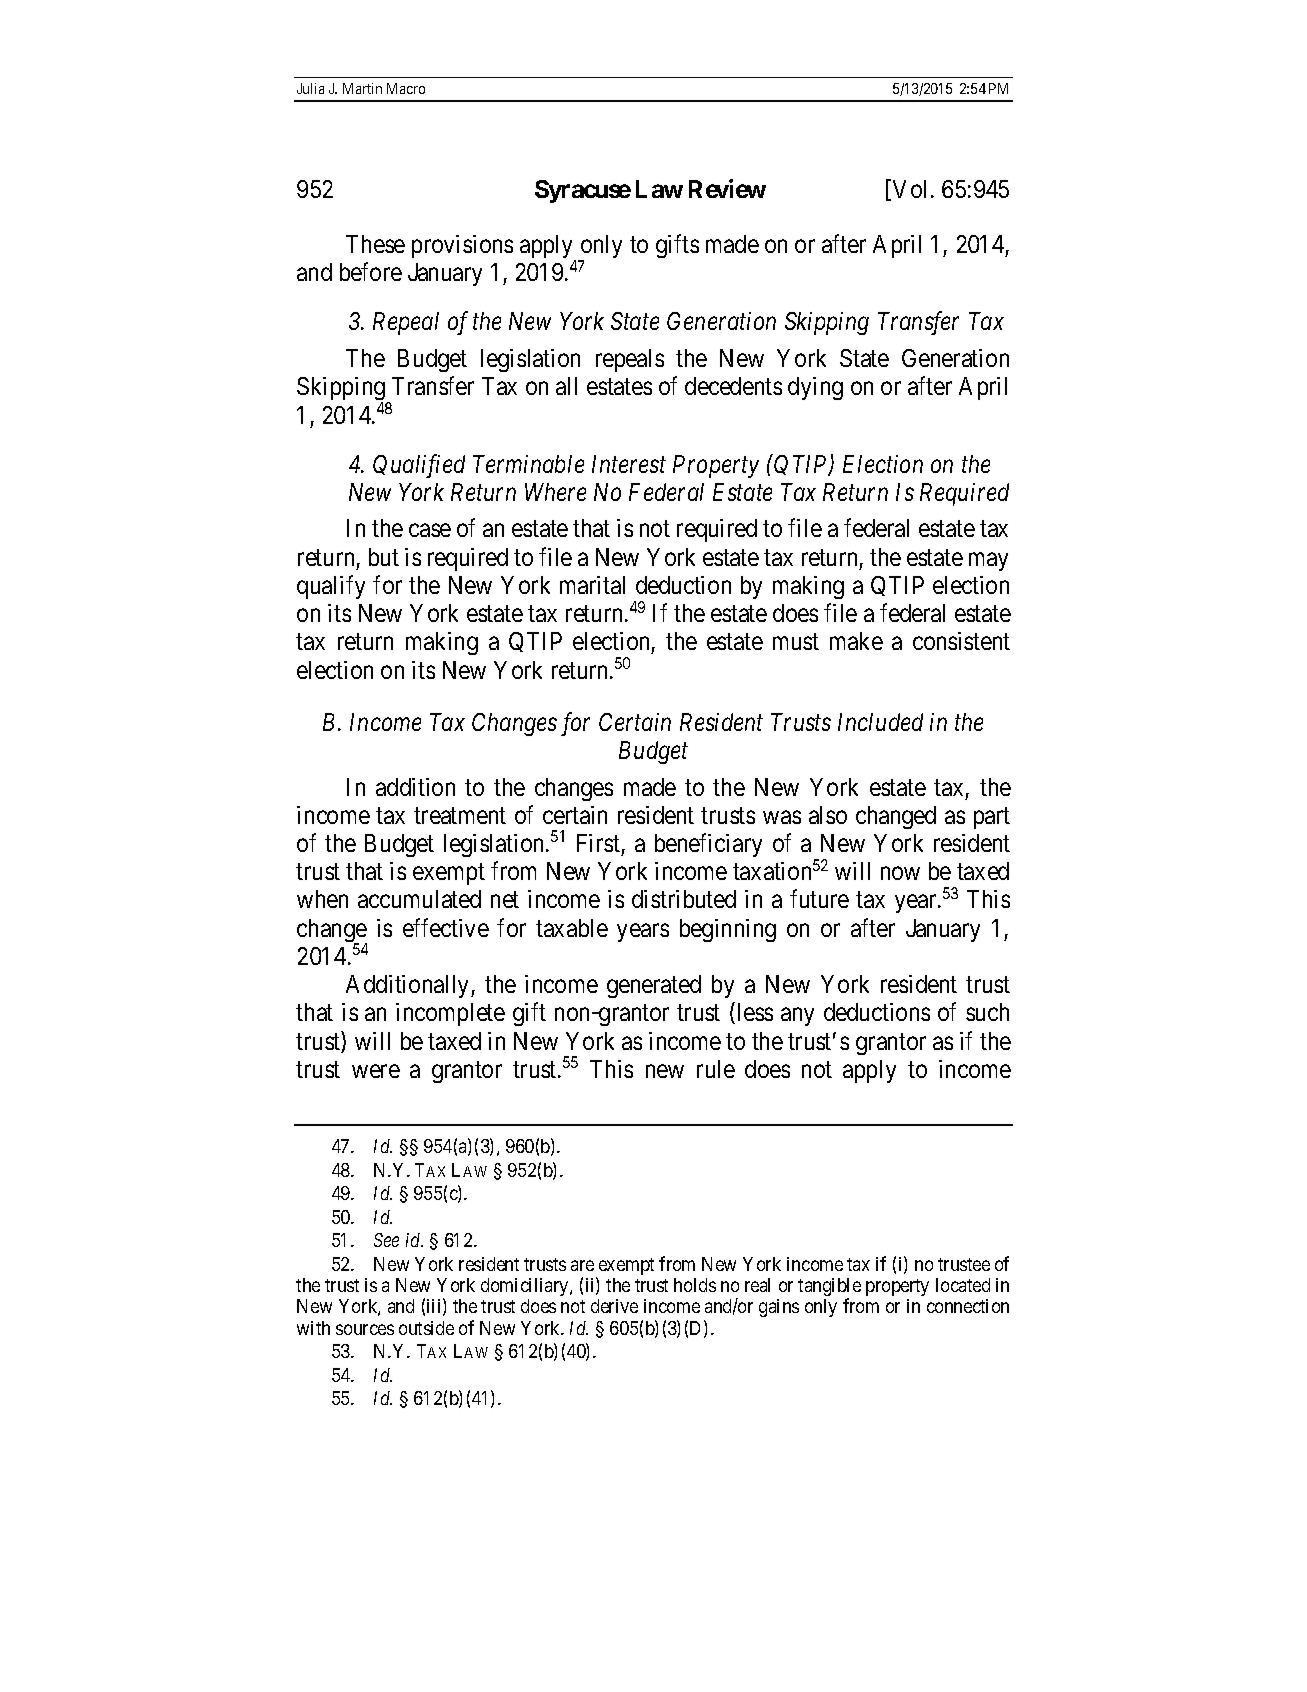 This screenshot has height=1692, width=1307. What do you see at coordinates (365, 1329) in the screenshot?
I see `sources` at bounding box center [365, 1329].
